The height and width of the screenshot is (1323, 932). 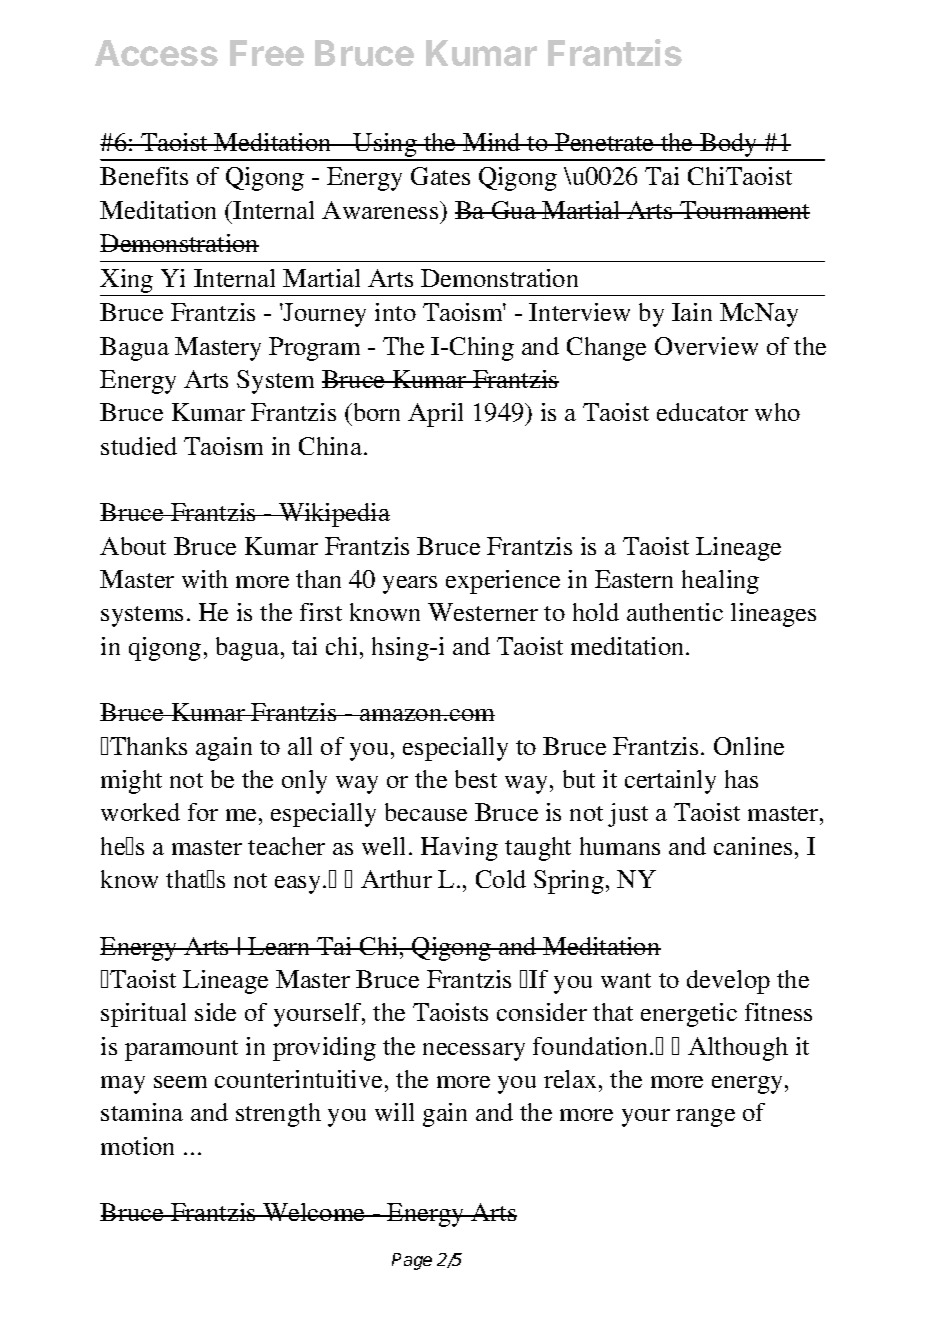 I want to click on motion, so click(x=137, y=1146).
